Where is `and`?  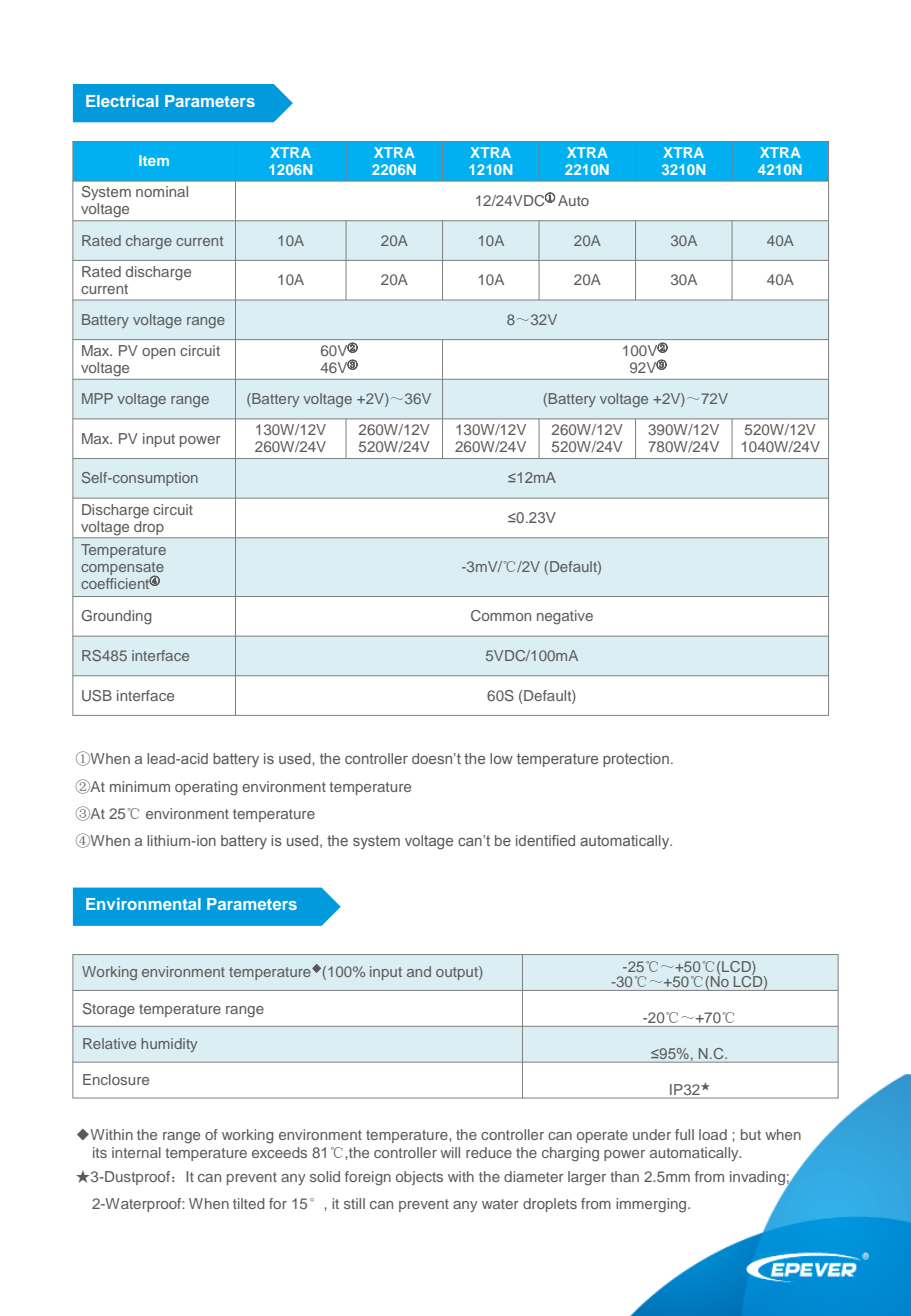
and is located at coordinates (419, 971).
